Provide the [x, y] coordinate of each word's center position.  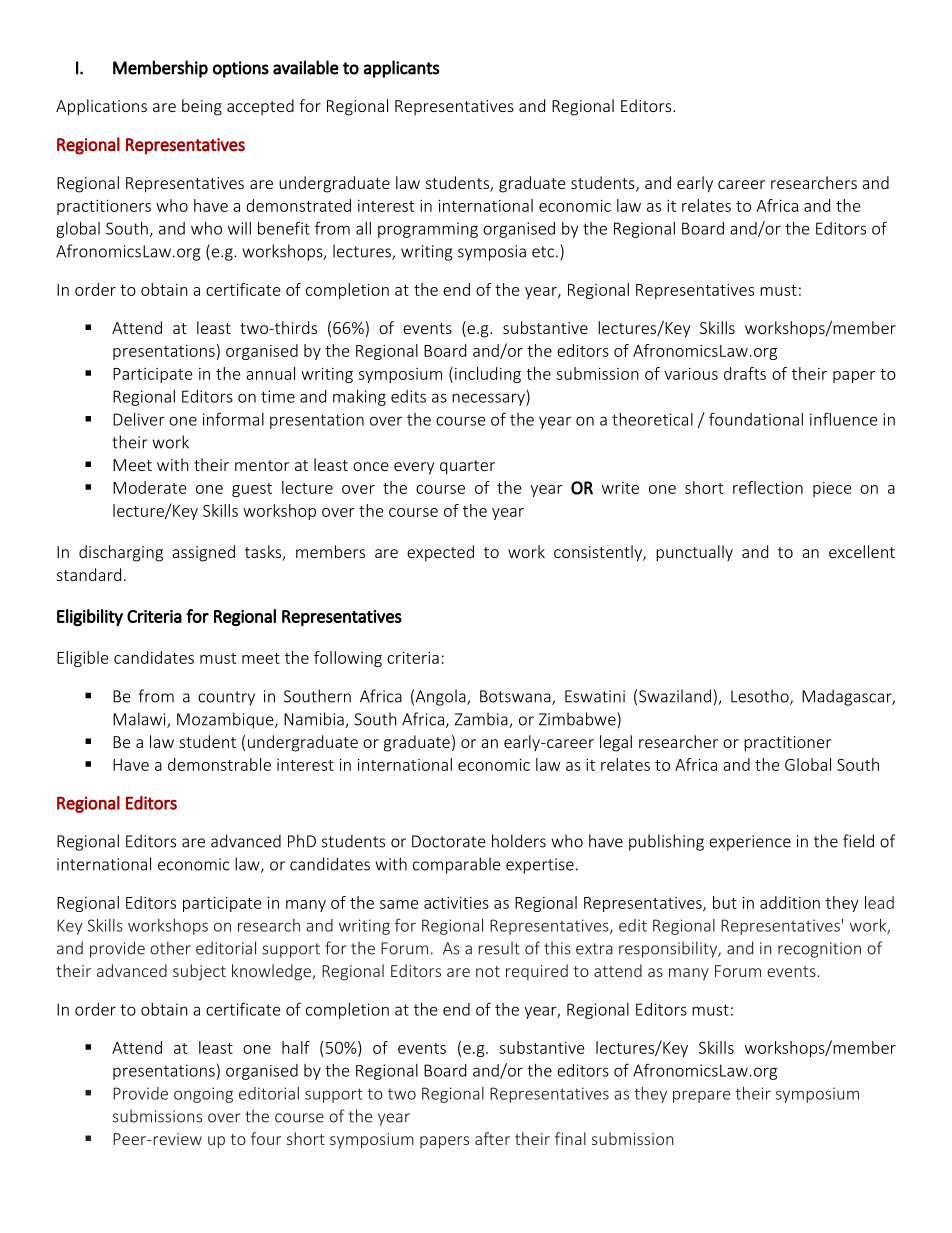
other [170, 948]
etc [543, 252]
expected [440, 553]
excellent [862, 551]
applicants [402, 69]
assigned [203, 553]
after [492, 1138]
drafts [745, 373]
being [202, 107]
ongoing [203, 1095]
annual [270, 373]
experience [750, 843]
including [488, 375]
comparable [457, 865]
